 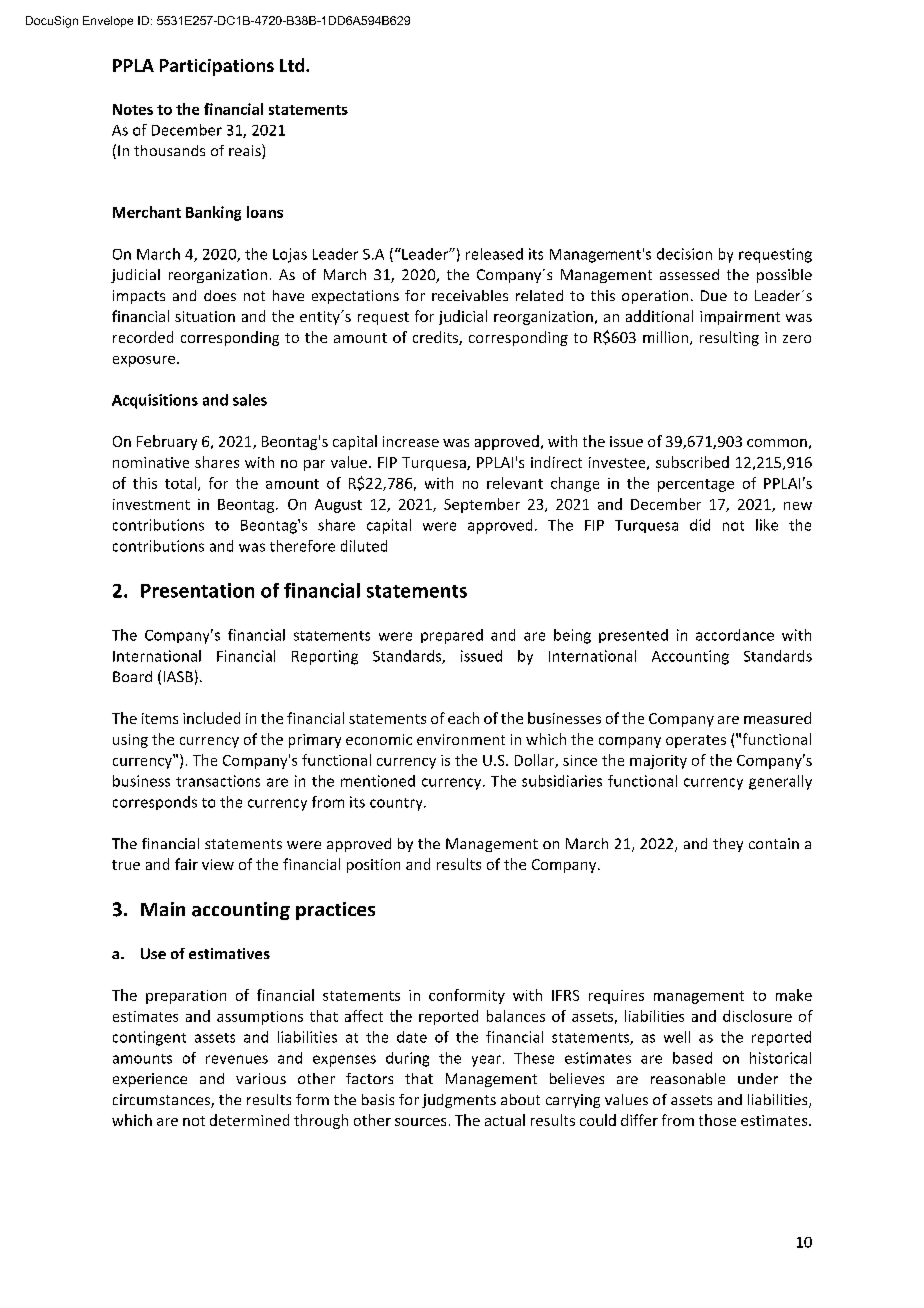 What do you see at coordinates (459, 1101) in the document?
I see `judgments` at bounding box center [459, 1101].
